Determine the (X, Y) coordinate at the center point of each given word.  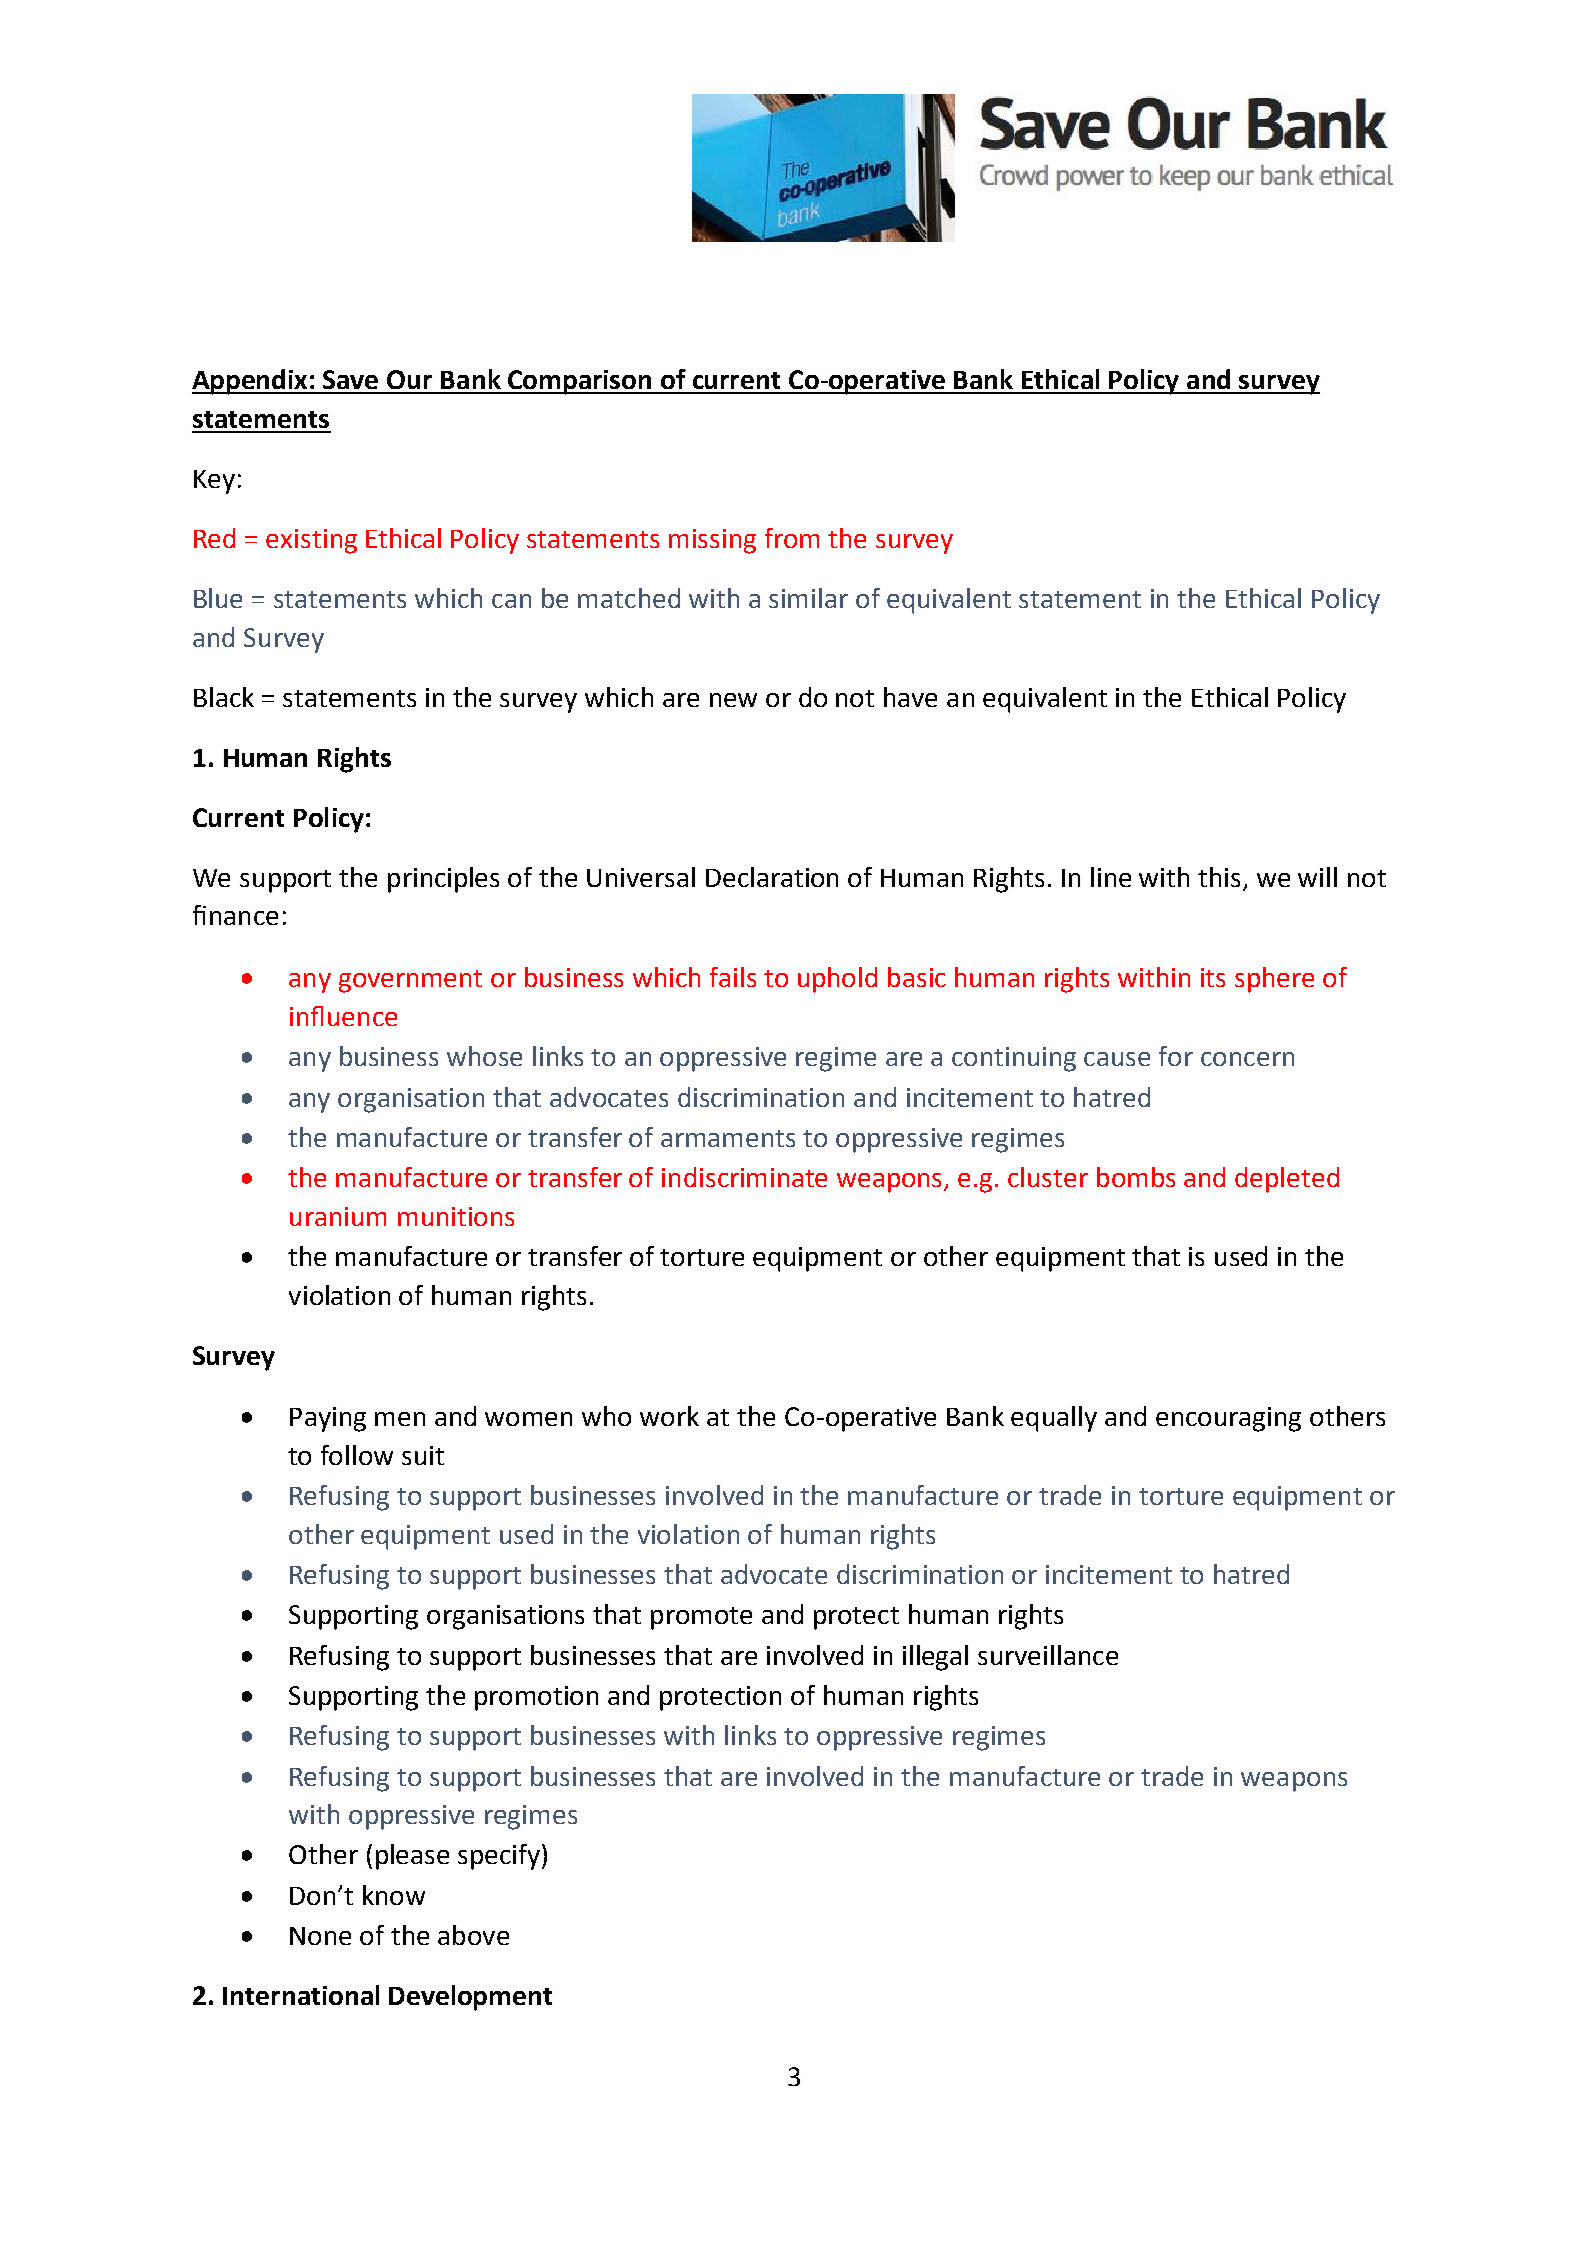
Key (214, 482)
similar (808, 598)
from (792, 538)
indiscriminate (744, 1177)
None (320, 1936)
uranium (338, 1216)
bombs (1136, 1177)
